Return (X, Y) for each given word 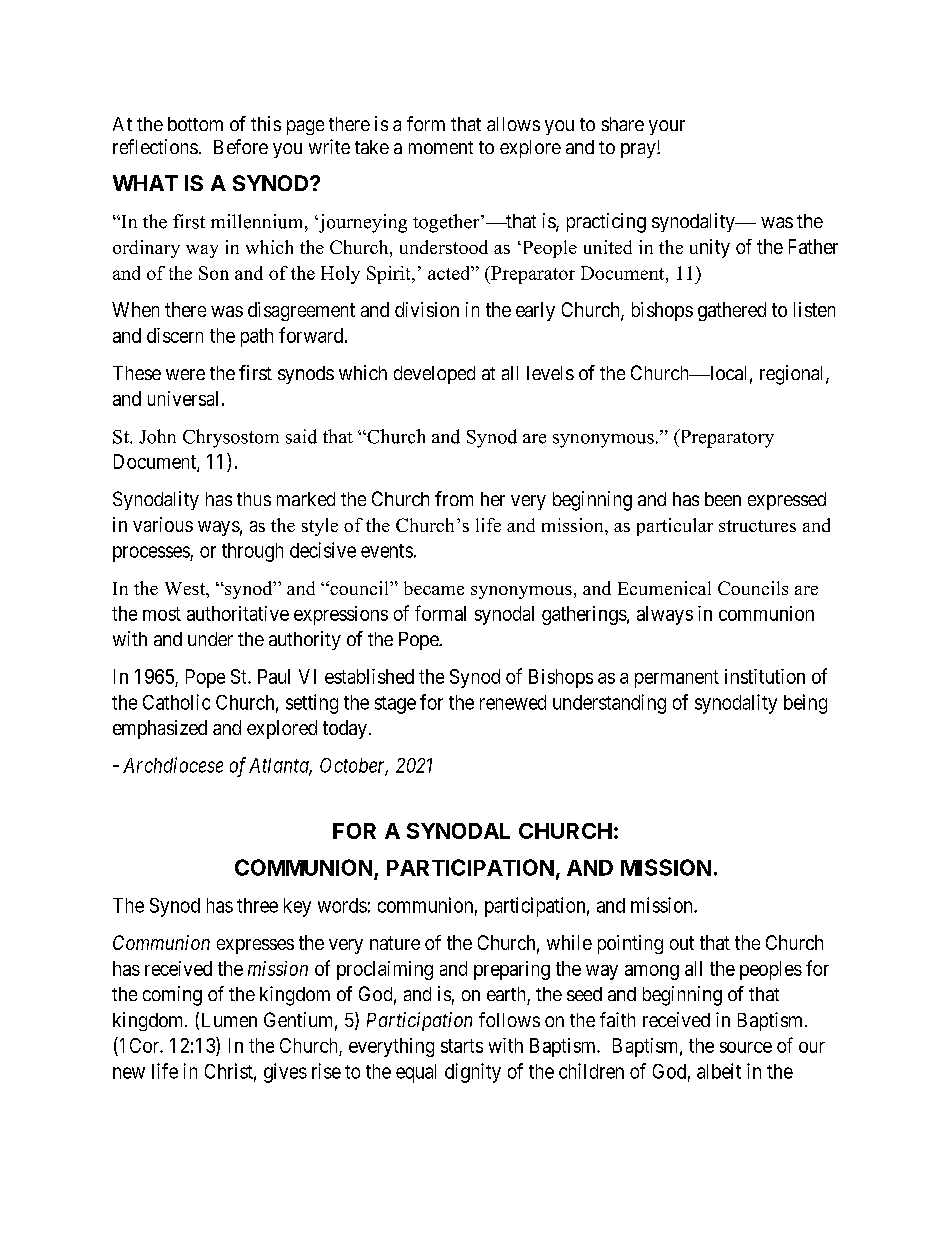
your (667, 127)
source (746, 1047)
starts (462, 1046)
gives (285, 1073)
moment (441, 147)
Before (241, 146)
